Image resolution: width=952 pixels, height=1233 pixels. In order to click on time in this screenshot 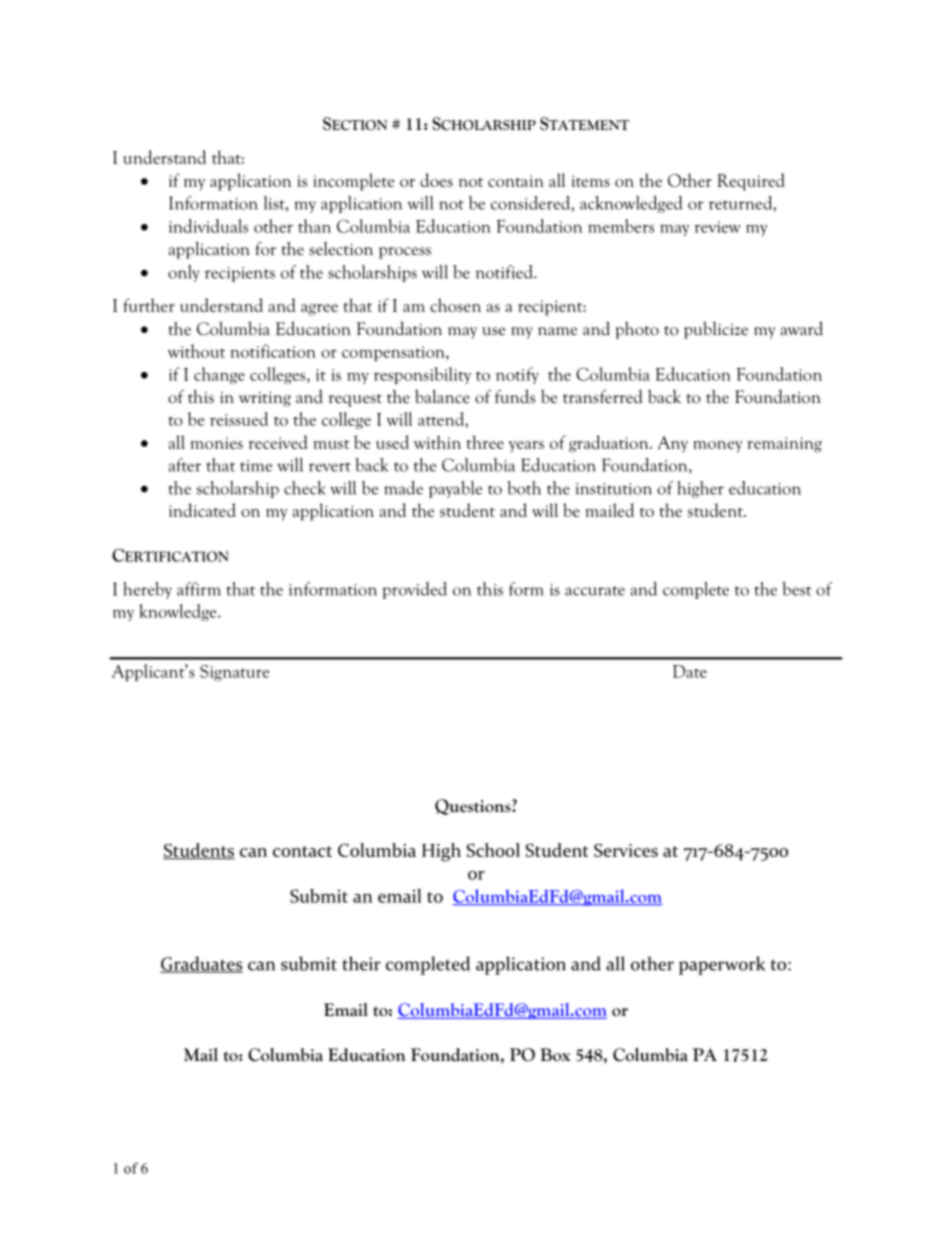, I will do `click(256, 466)`.
